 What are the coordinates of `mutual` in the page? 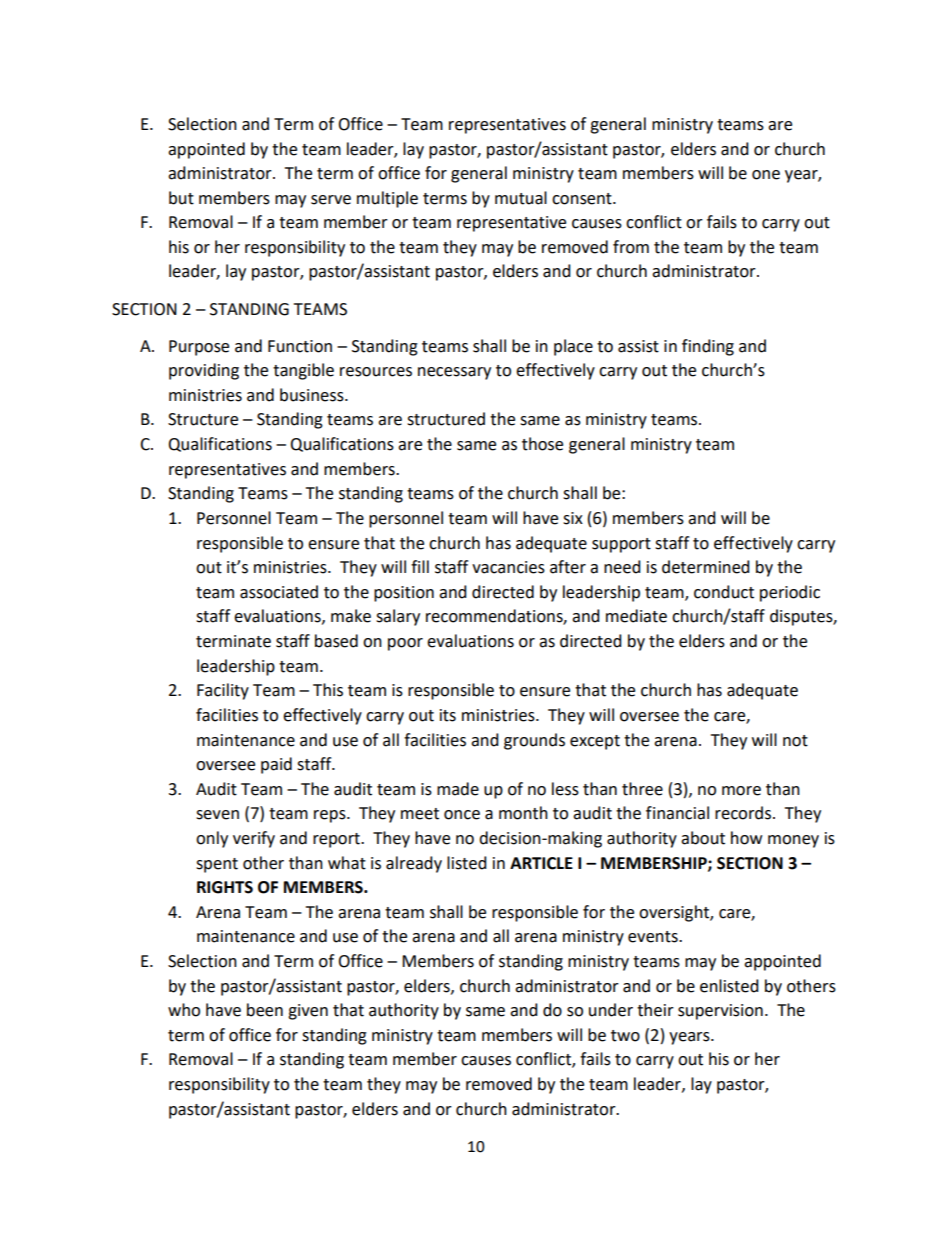 It's located at (521, 198).
